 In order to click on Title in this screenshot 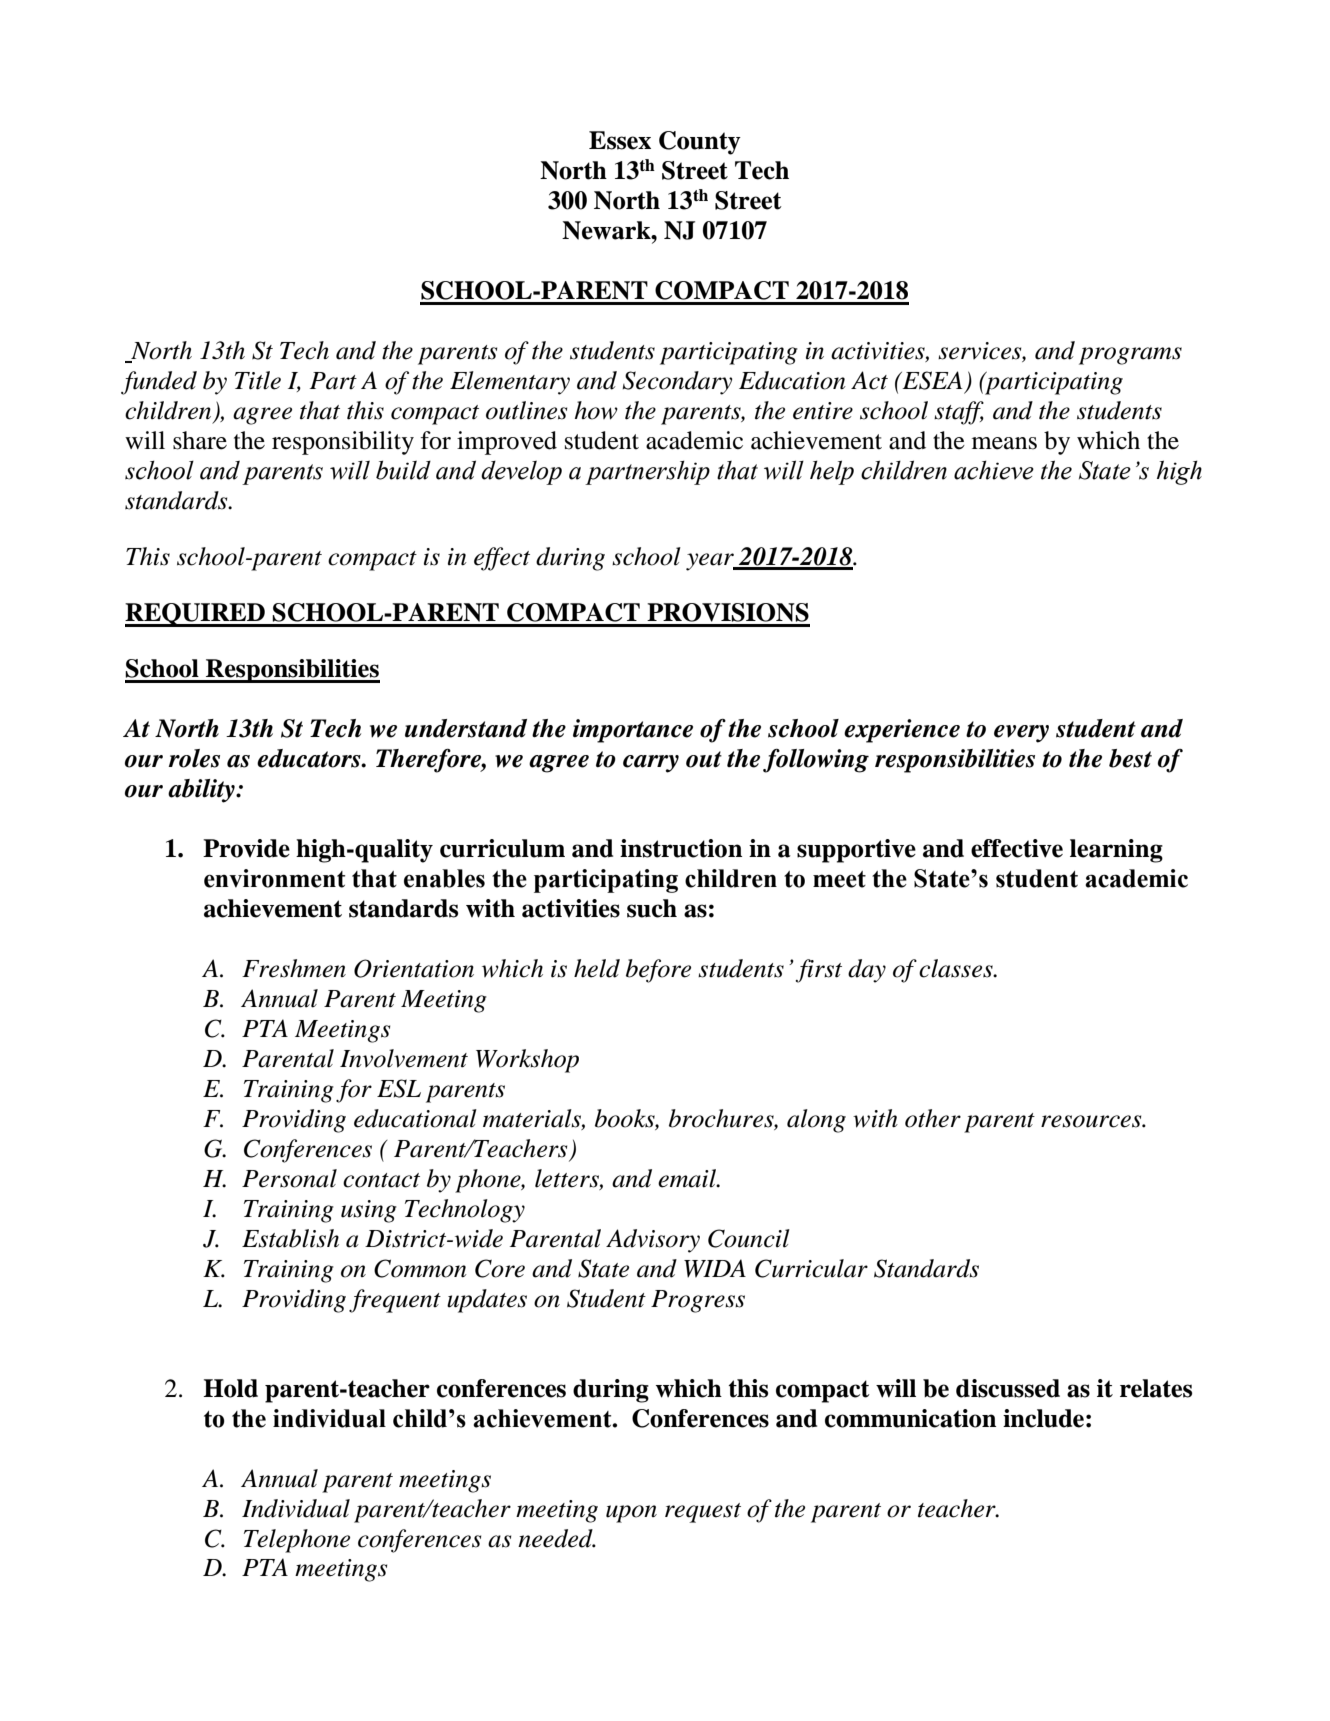, I will do `click(258, 380)`.
